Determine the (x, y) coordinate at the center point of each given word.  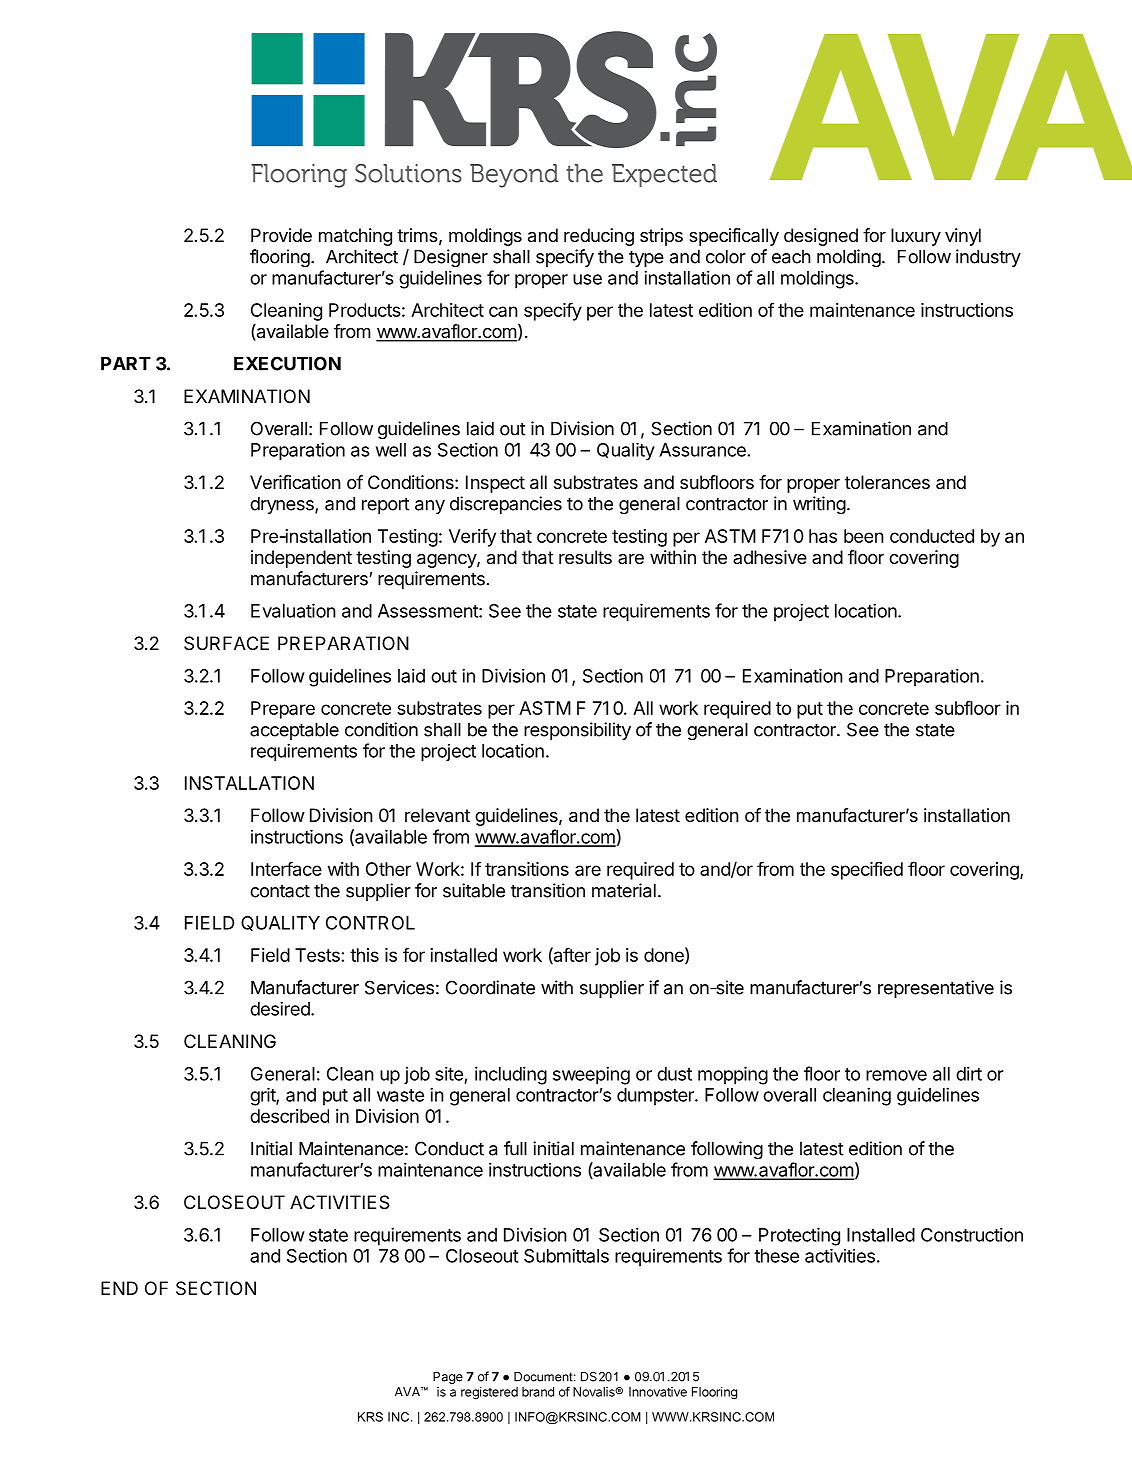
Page (448, 1378)
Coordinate (490, 987)
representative (936, 989)
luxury (916, 237)
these (776, 1256)
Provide (281, 235)
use (587, 279)
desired (281, 1008)
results (585, 557)
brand (538, 1392)
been (864, 536)
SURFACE (226, 643)
